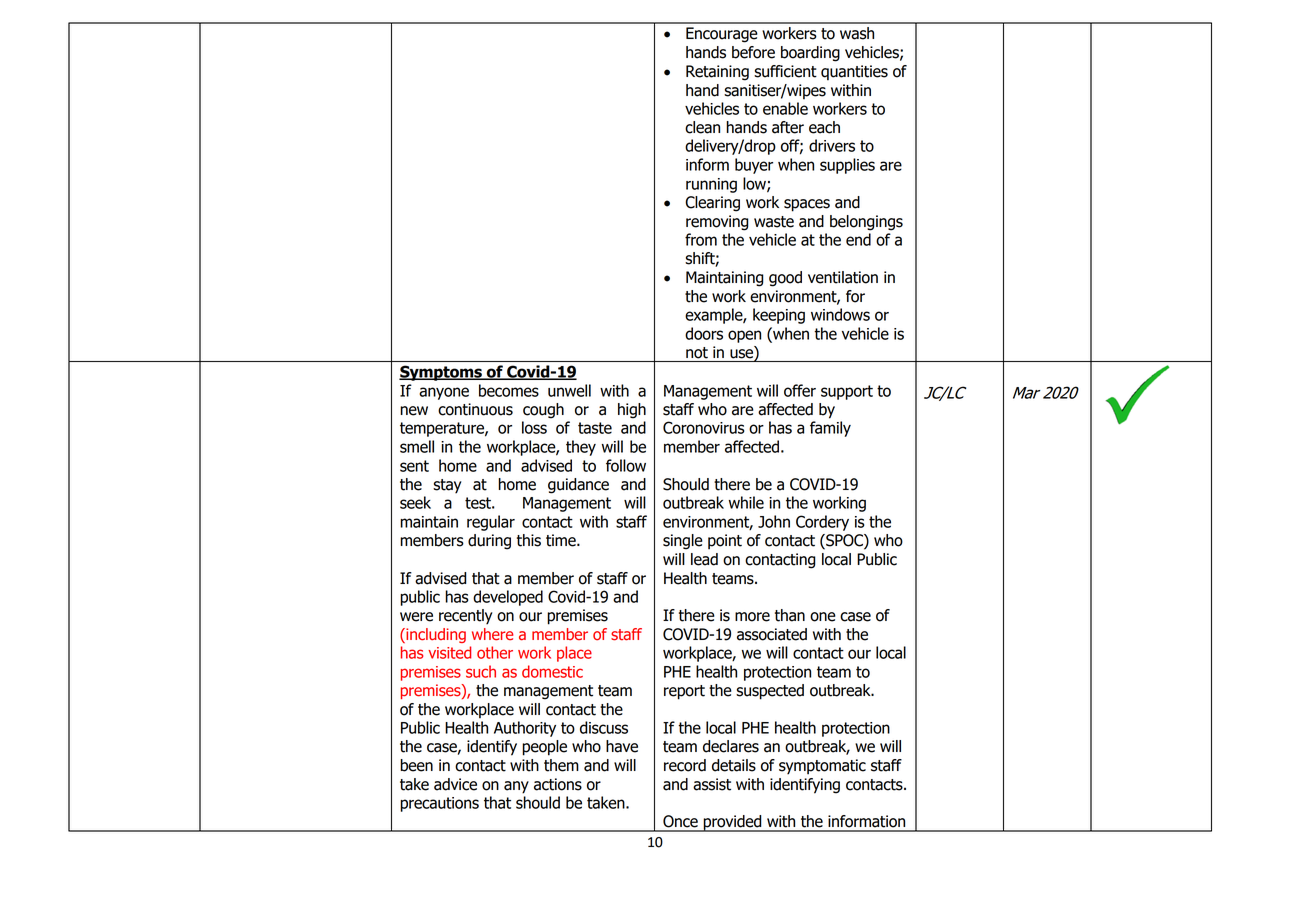 This document has height=924, width=1308. What do you see at coordinates (822, 767) in the document?
I see `symptomatic` at bounding box center [822, 767].
